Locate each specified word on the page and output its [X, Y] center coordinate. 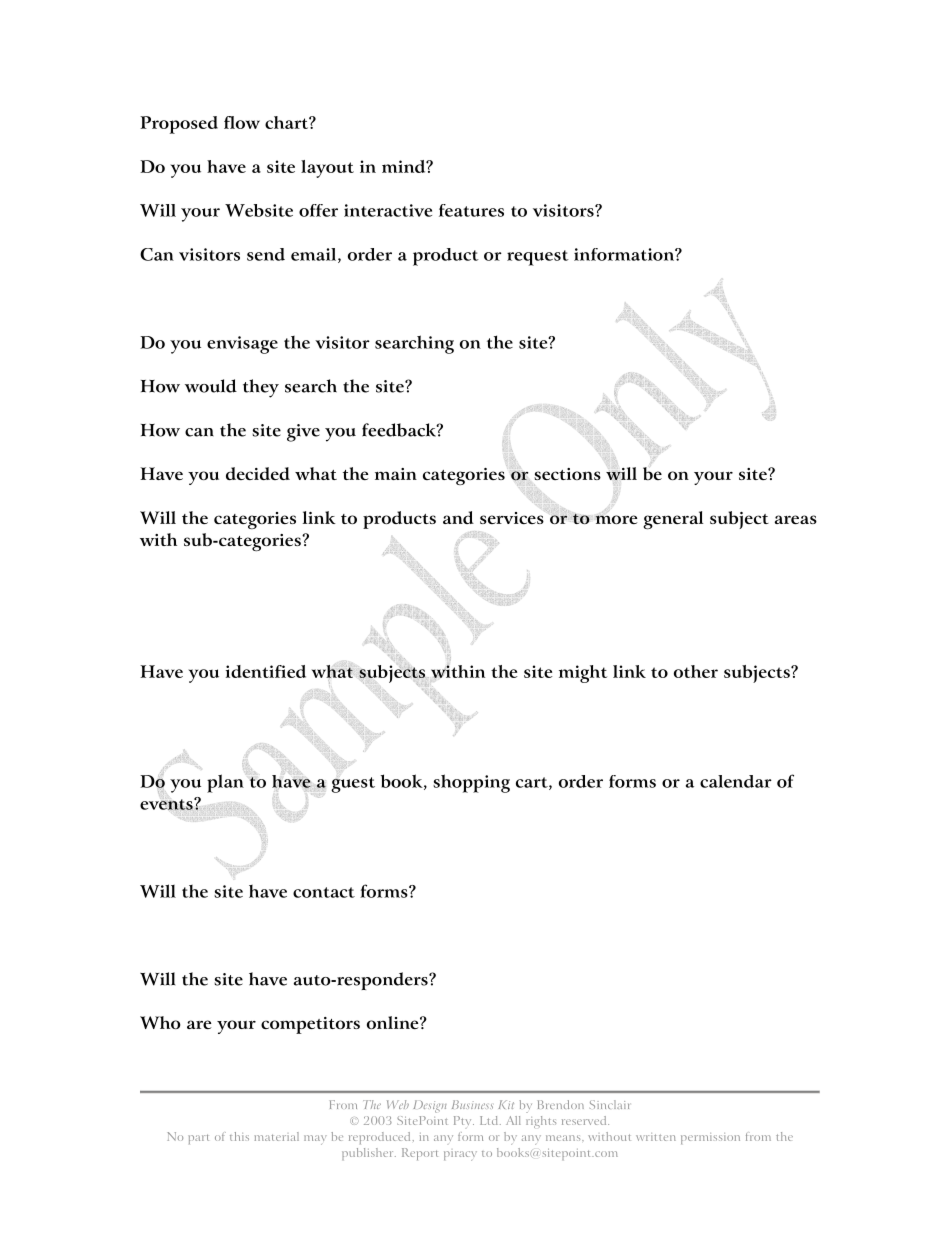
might [583, 674]
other [696, 671]
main [396, 474]
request [538, 258]
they [261, 388]
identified [266, 671]
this [239, 1136]
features [471, 210]
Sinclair [610, 1104]
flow [242, 122]
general [673, 520]
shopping [471, 783]
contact [324, 892]
